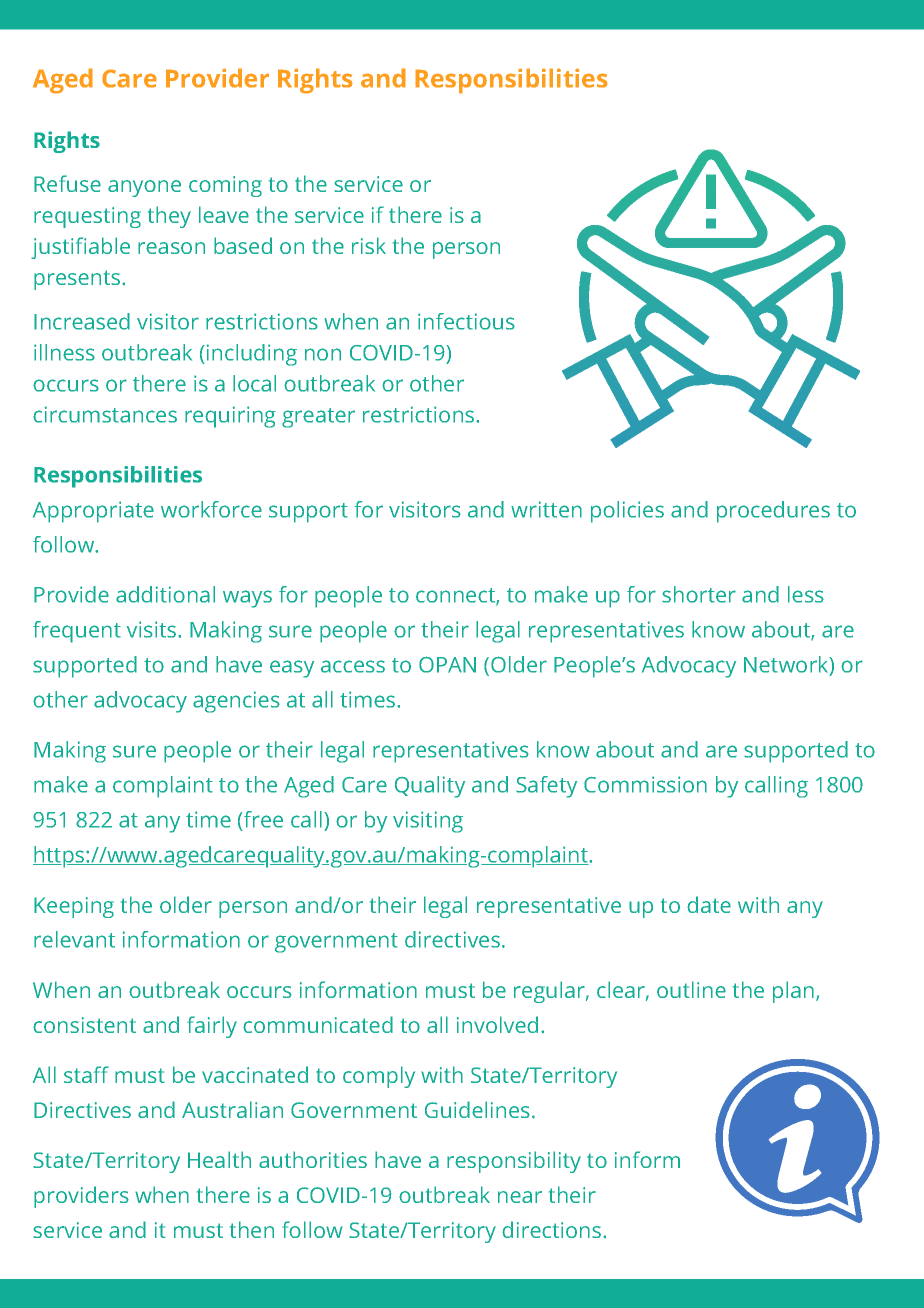 The height and width of the screenshot is (1308, 924). What do you see at coordinates (645, 784) in the screenshot?
I see `Commission` at bounding box center [645, 784].
